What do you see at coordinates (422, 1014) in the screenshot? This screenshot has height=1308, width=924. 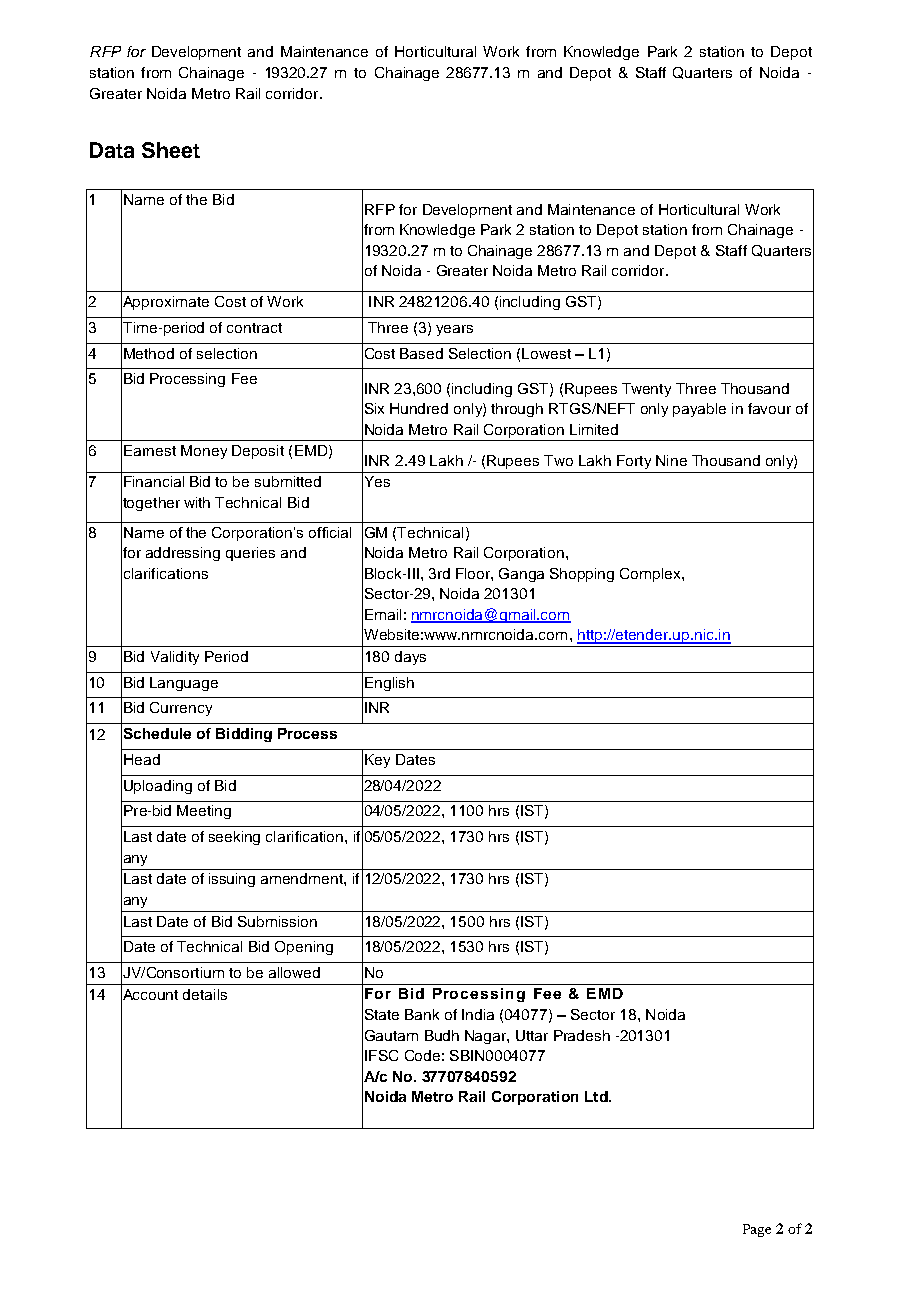 I see `Bank` at bounding box center [422, 1014].
